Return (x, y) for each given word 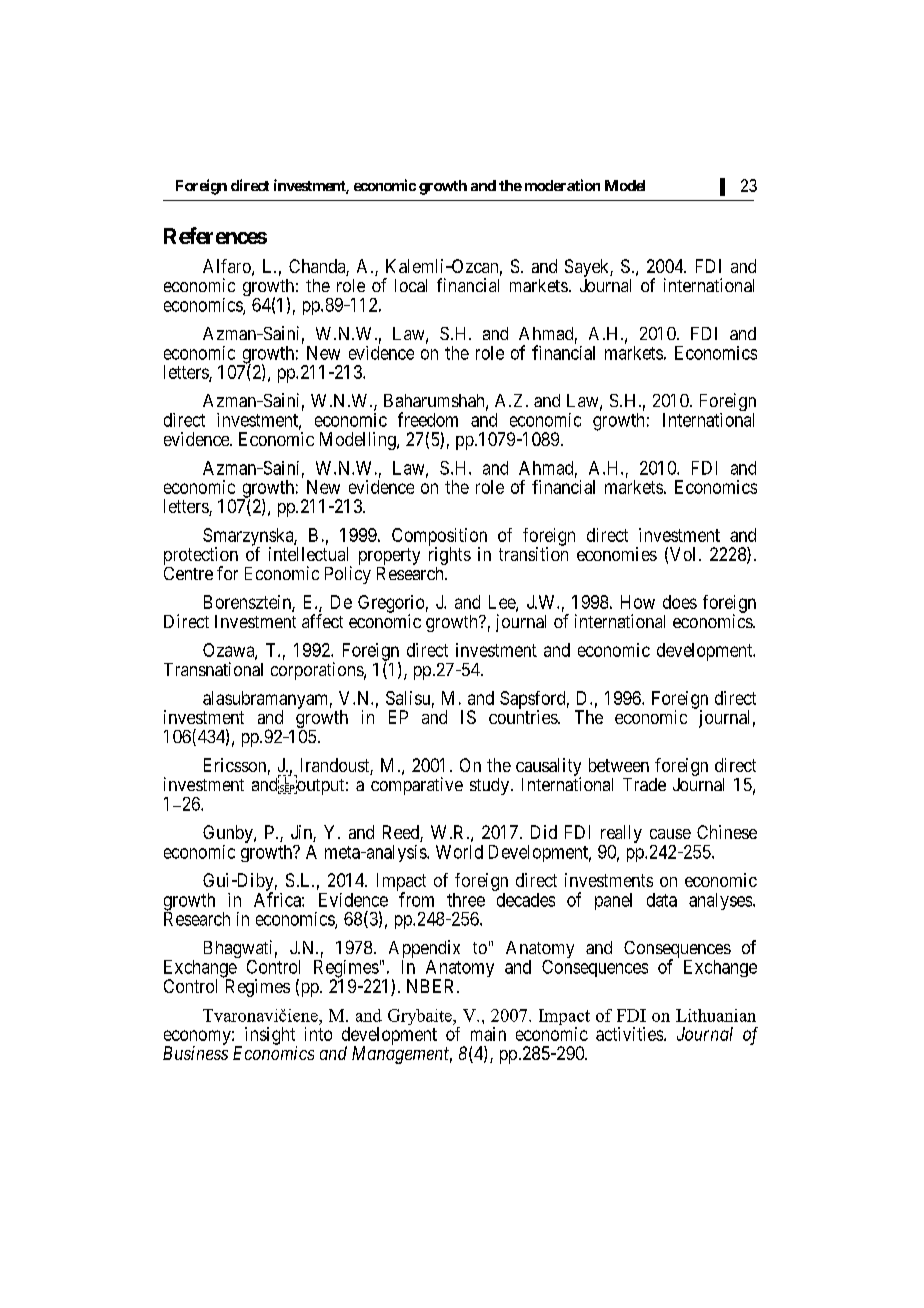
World (459, 852)
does (680, 602)
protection (201, 557)
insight (271, 1037)
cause (670, 834)
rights (450, 556)
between (619, 765)
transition (533, 554)
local (411, 285)
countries (524, 717)
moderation (562, 185)
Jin (302, 833)
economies (617, 554)
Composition (439, 538)
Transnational (213, 669)
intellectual (308, 554)
